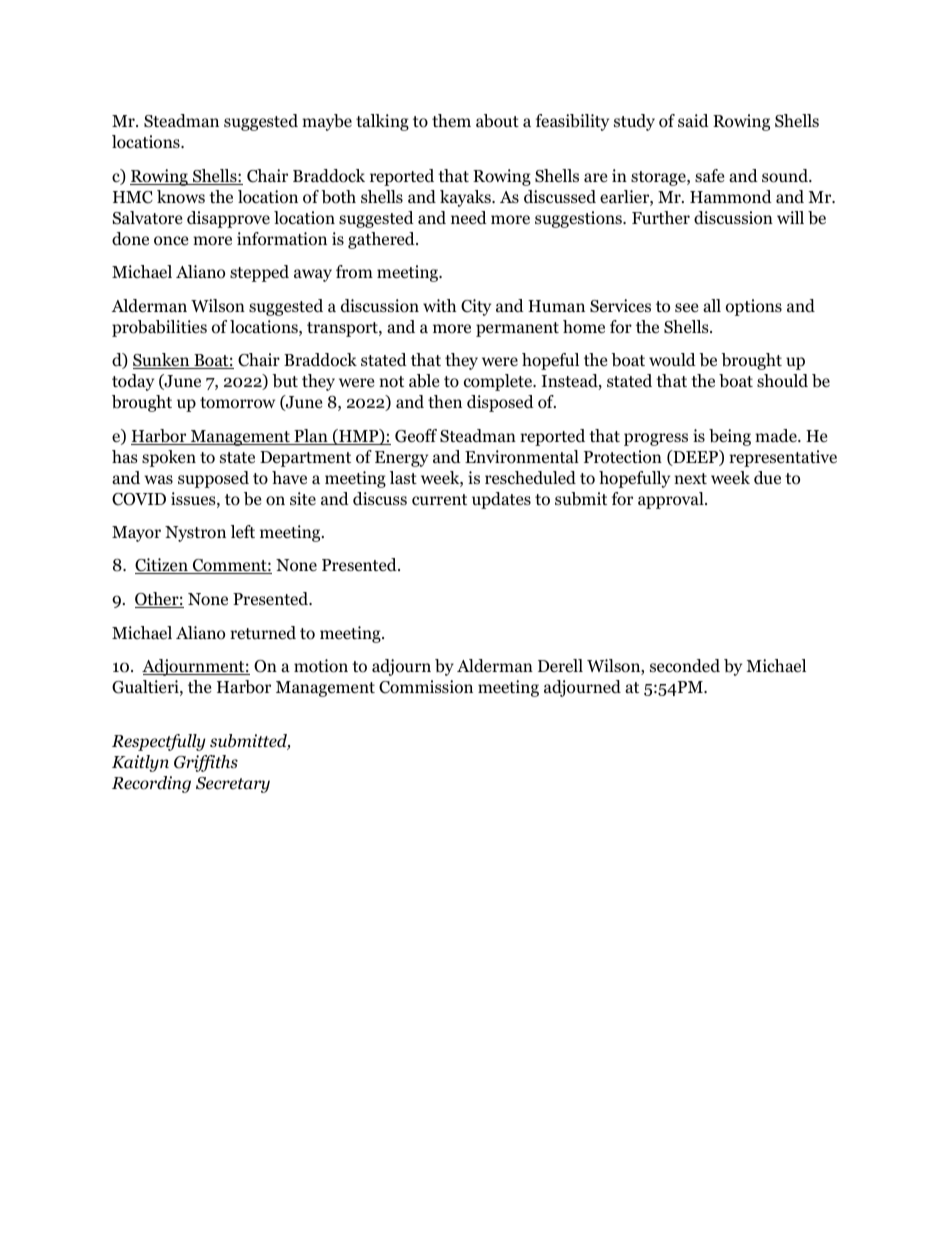  What do you see at coordinates (206, 763) in the screenshot?
I see `Griffiths` at bounding box center [206, 763].
